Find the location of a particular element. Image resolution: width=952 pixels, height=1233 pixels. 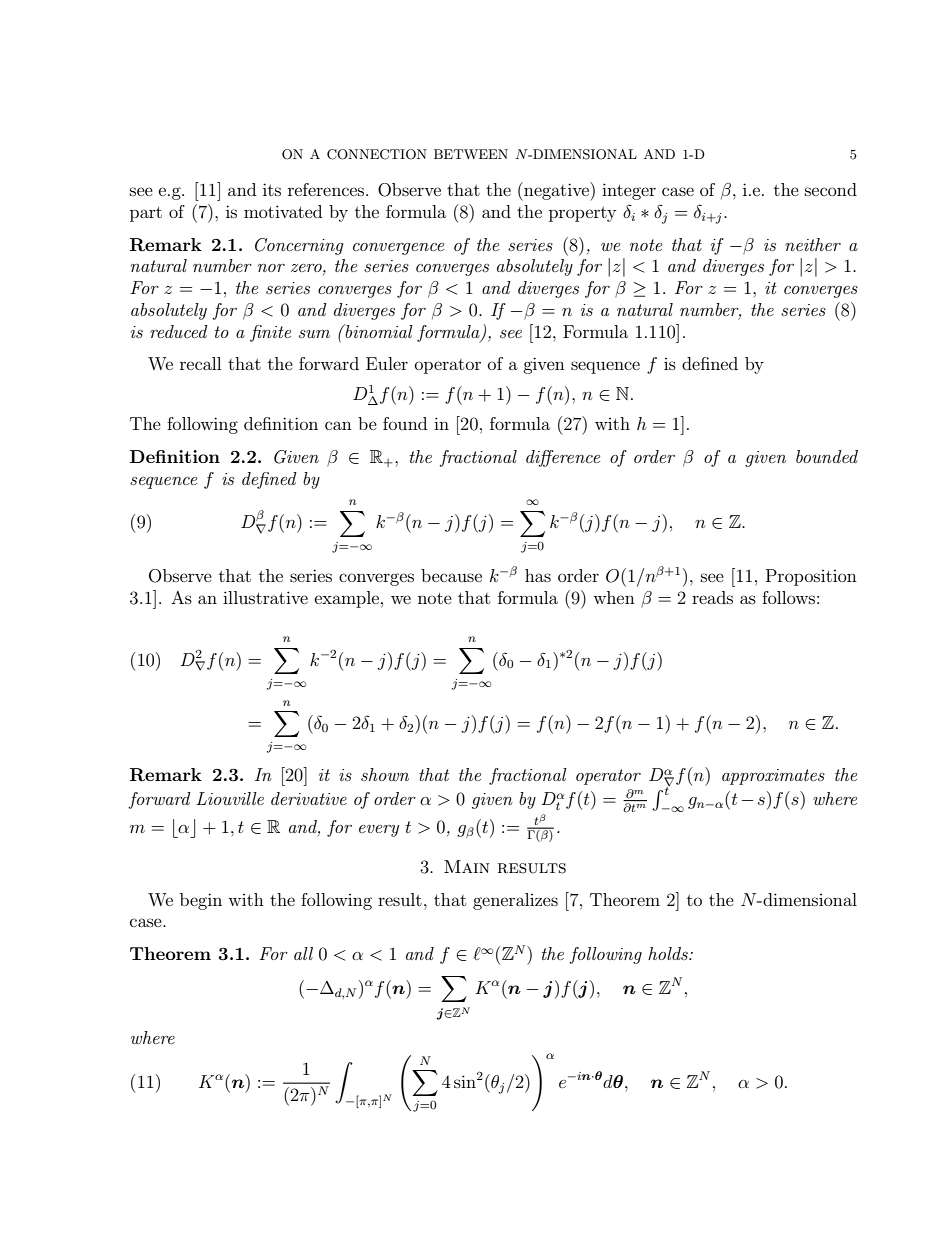

its is located at coordinates (272, 189).
